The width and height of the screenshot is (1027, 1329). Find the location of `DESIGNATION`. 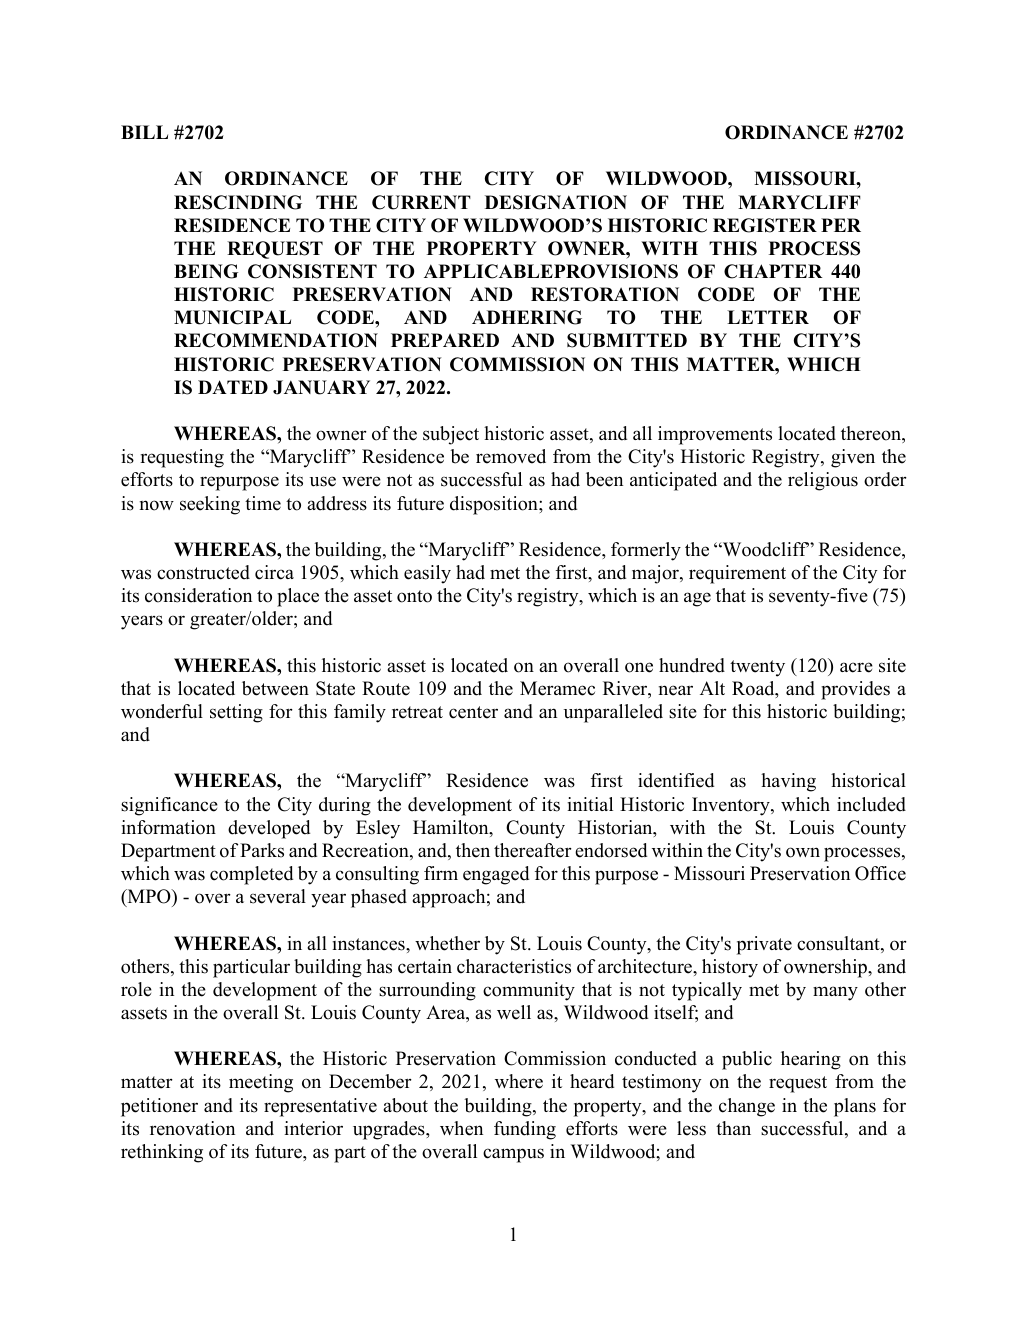

DESIGNATION is located at coordinates (556, 202).
